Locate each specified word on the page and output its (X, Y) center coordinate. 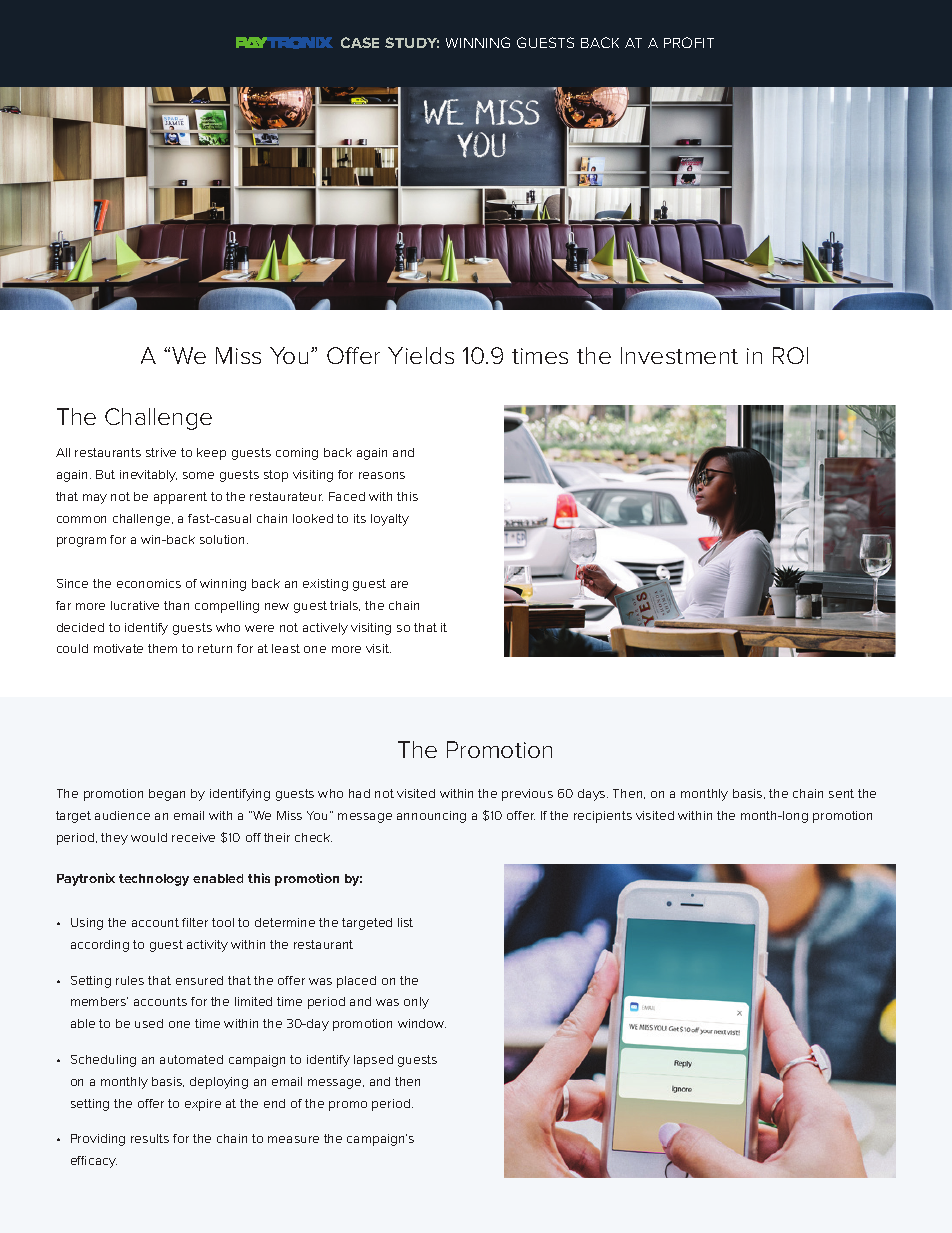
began (167, 795)
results (150, 1138)
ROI (790, 355)
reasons (382, 475)
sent (841, 793)
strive (161, 452)
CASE (360, 42)
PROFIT (689, 42)
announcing (431, 817)
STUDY (412, 42)
